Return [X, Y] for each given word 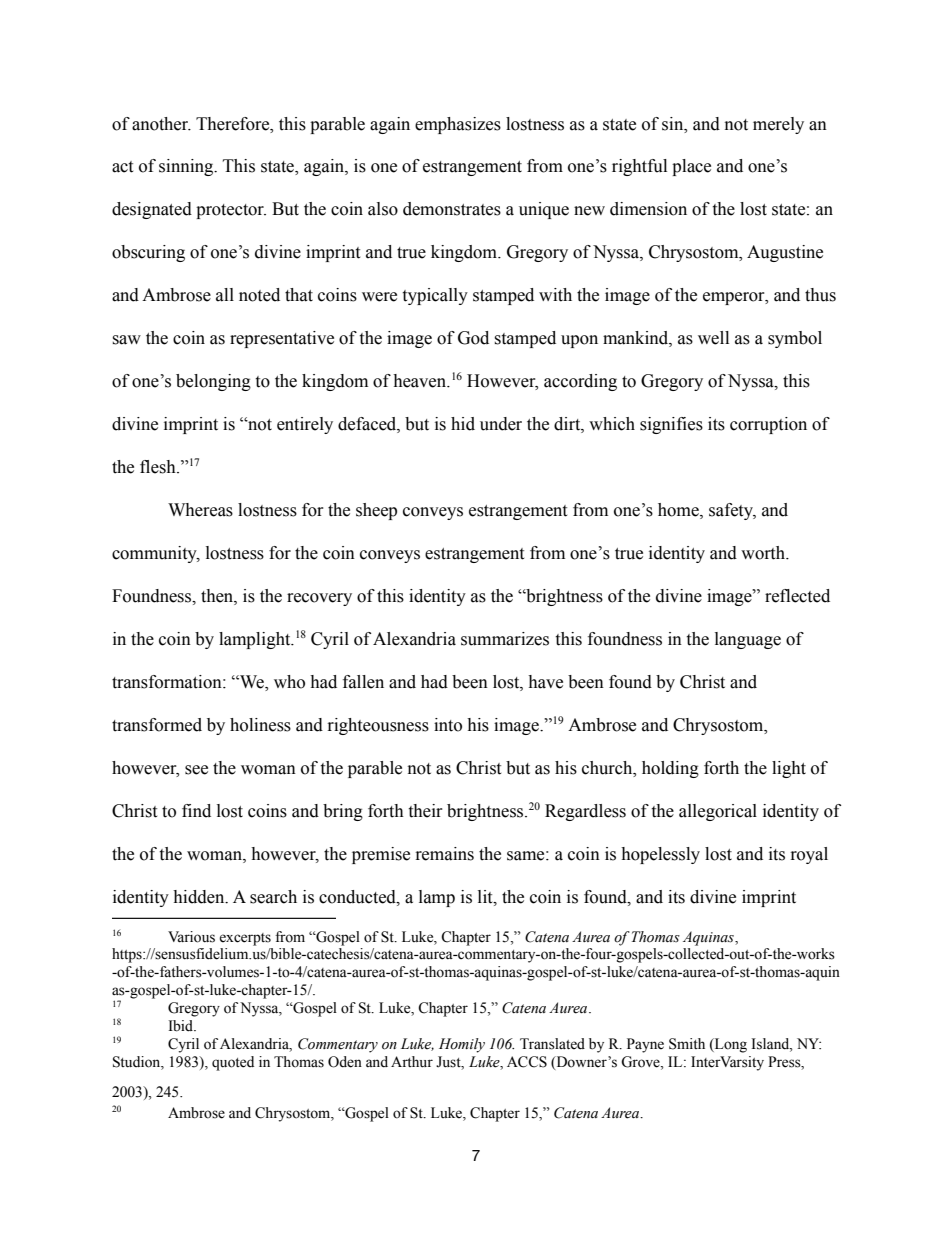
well [713, 338]
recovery [319, 599]
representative [282, 339]
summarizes [505, 639]
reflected [797, 596]
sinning [187, 167]
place [691, 167]
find [196, 811]
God [473, 338]
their [425, 811]
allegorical [718, 812]
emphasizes [458, 125]
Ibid [182, 1026]
